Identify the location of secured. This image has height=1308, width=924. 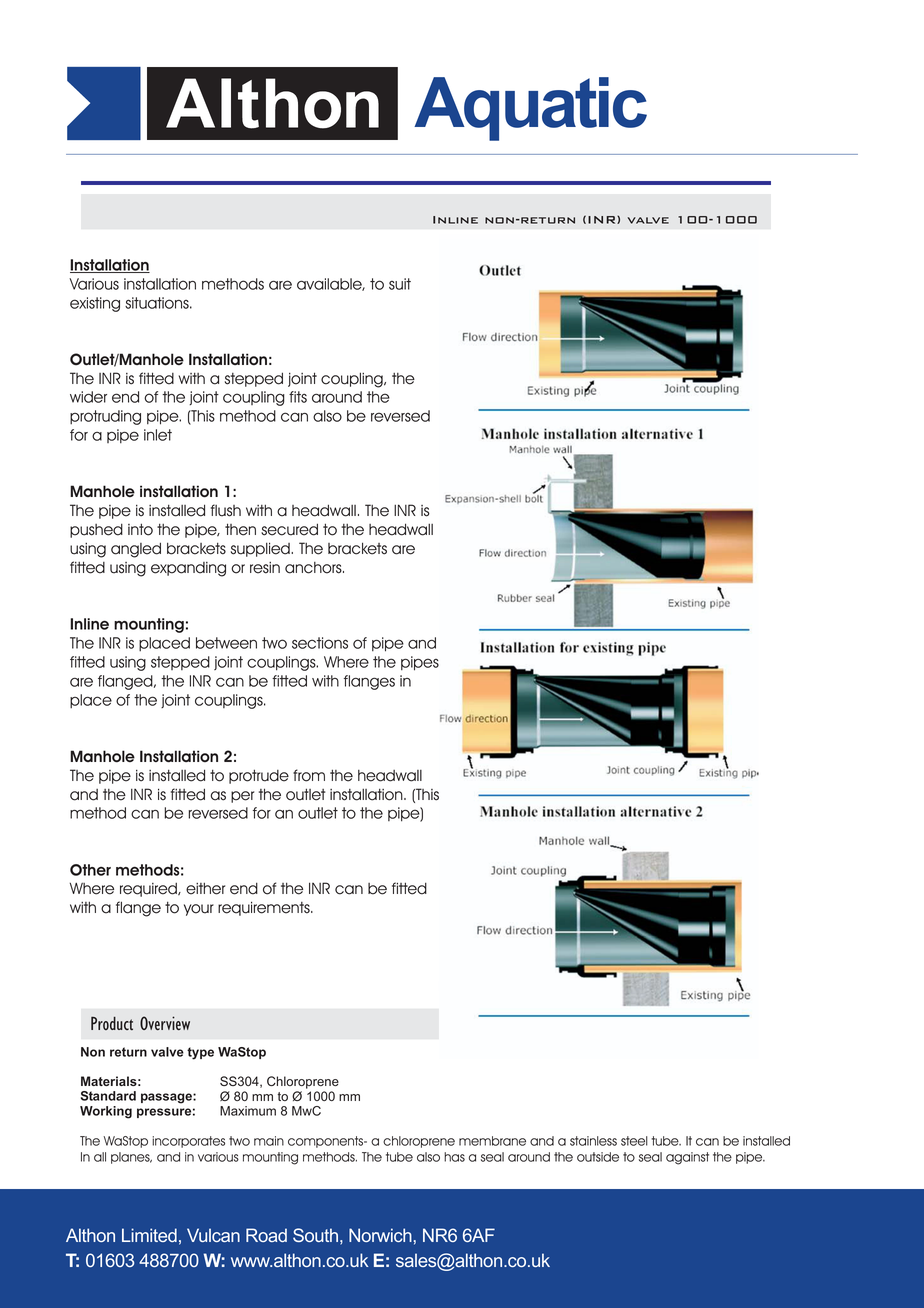
(289, 529).
